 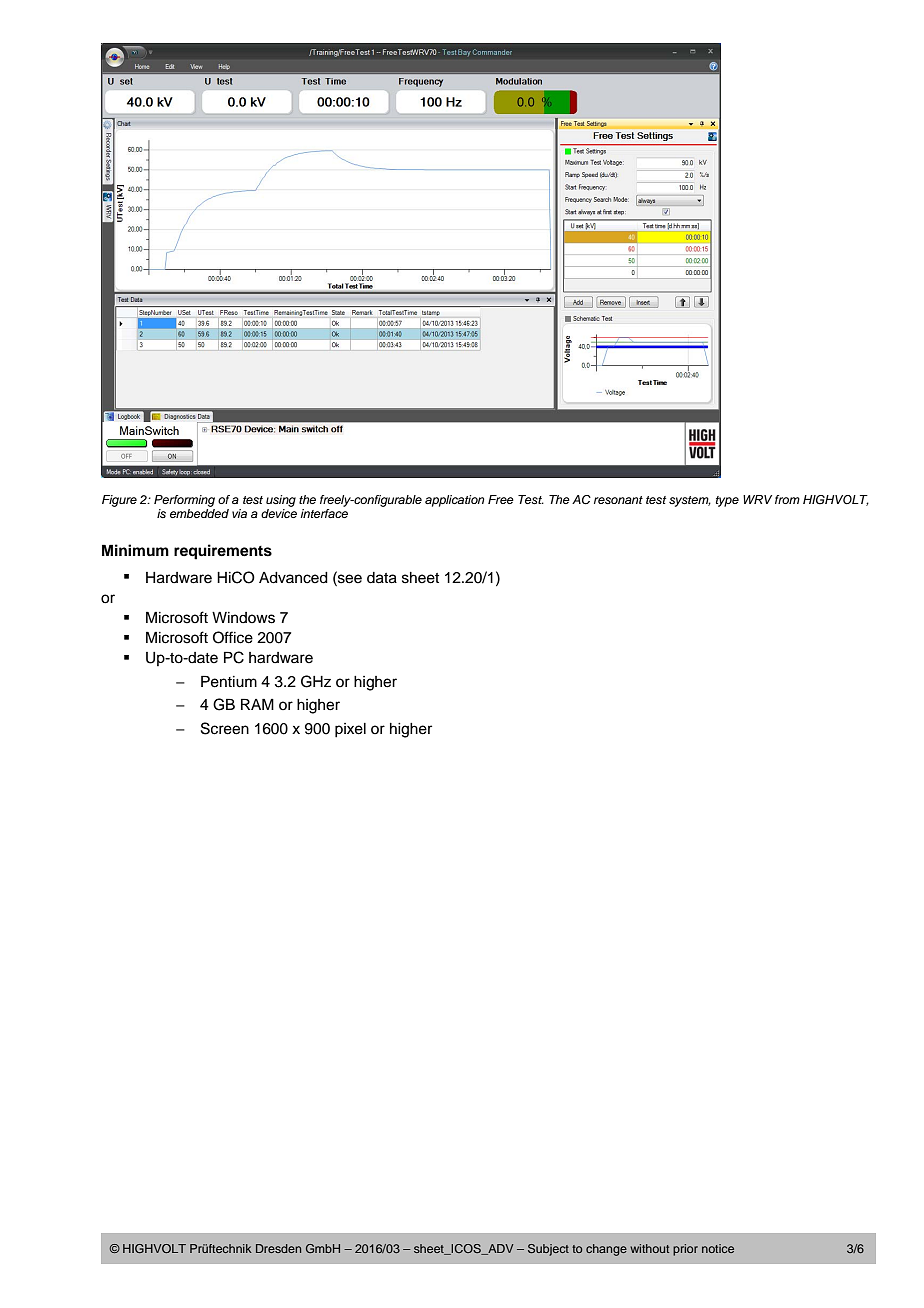 What do you see at coordinates (548, 1250) in the screenshot?
I see `Subject` at bounding box center [548, 1250].
